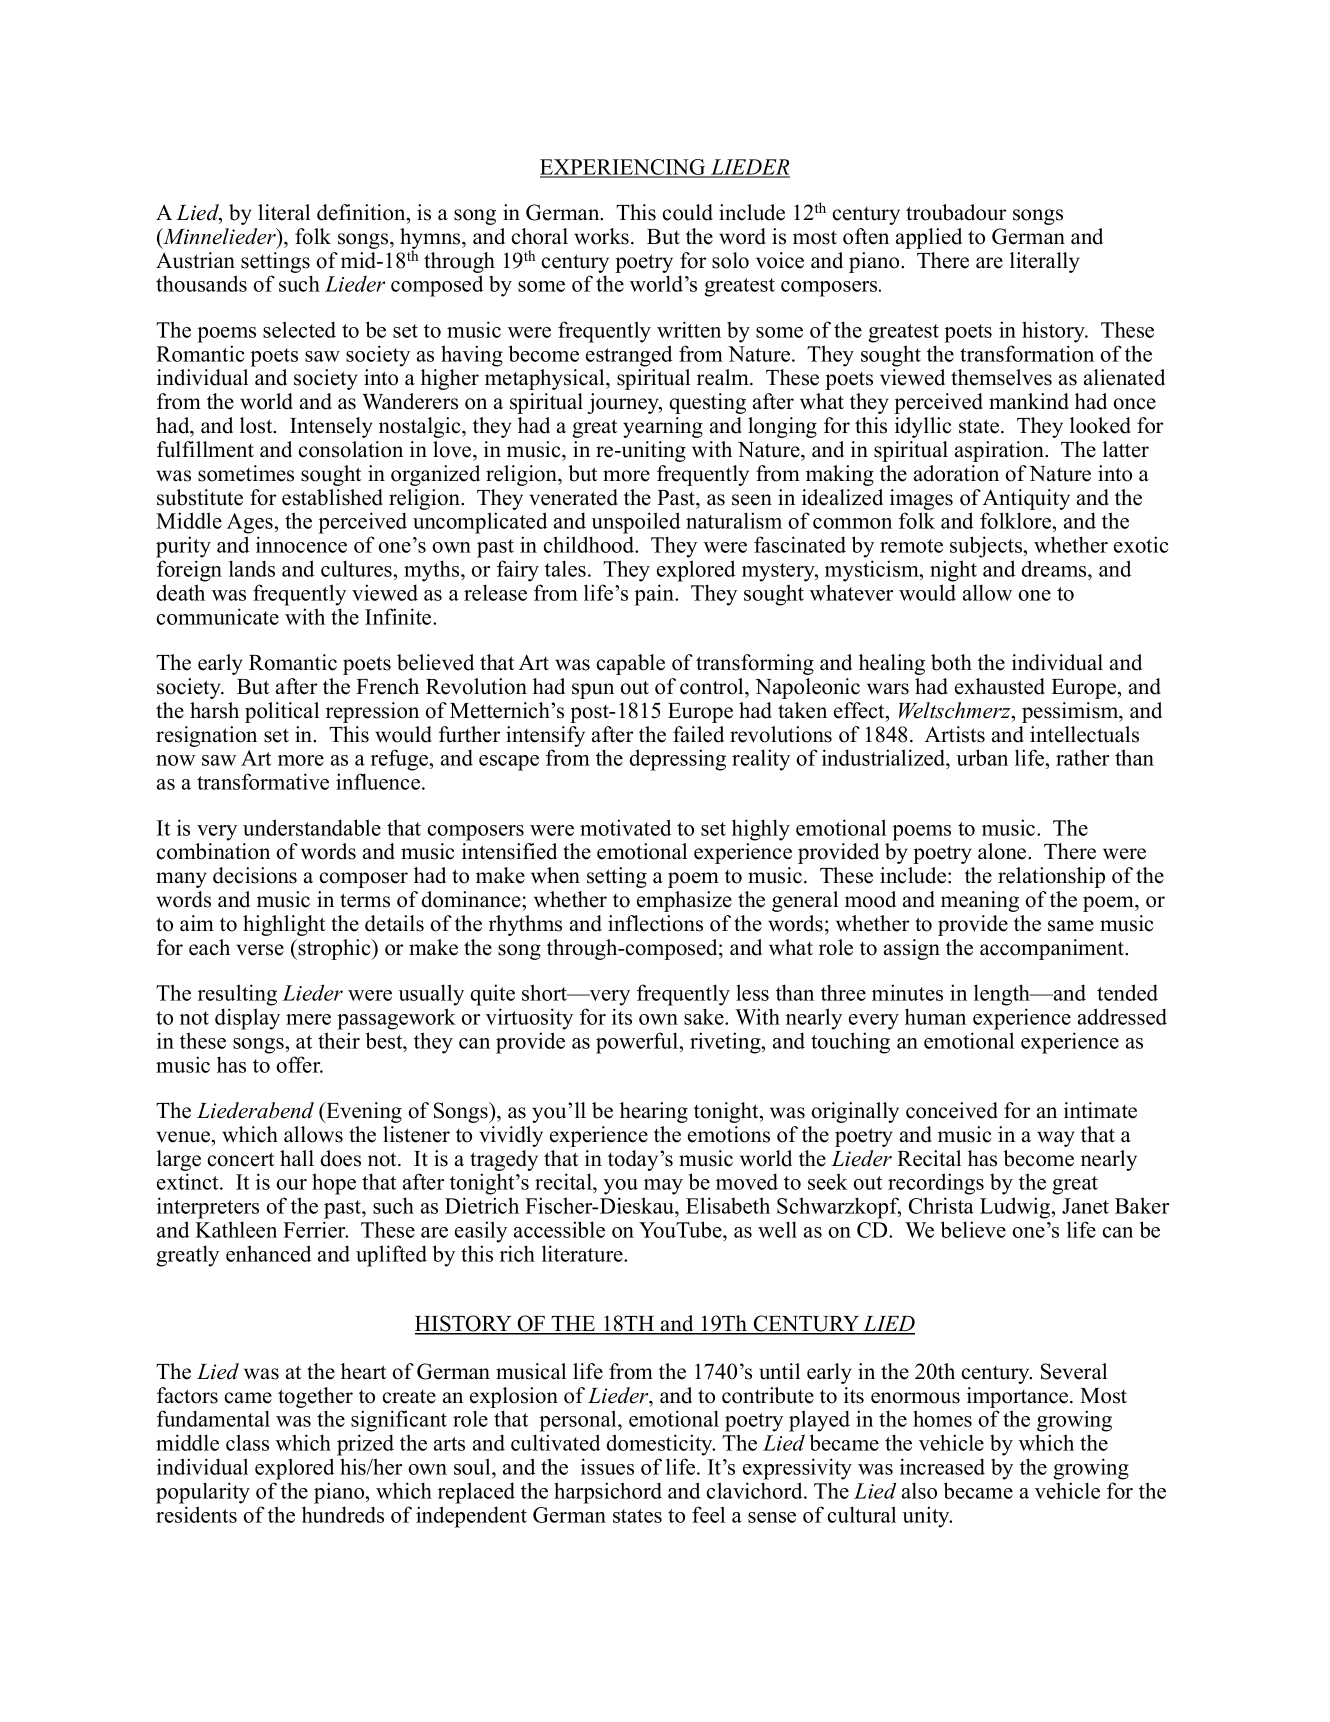 The width and height of the screenshot is (1330, 1722). What do you see at coordinates (956, 212) in the screenshot?
I see `troubadour` at bounding box center [956, 212].
